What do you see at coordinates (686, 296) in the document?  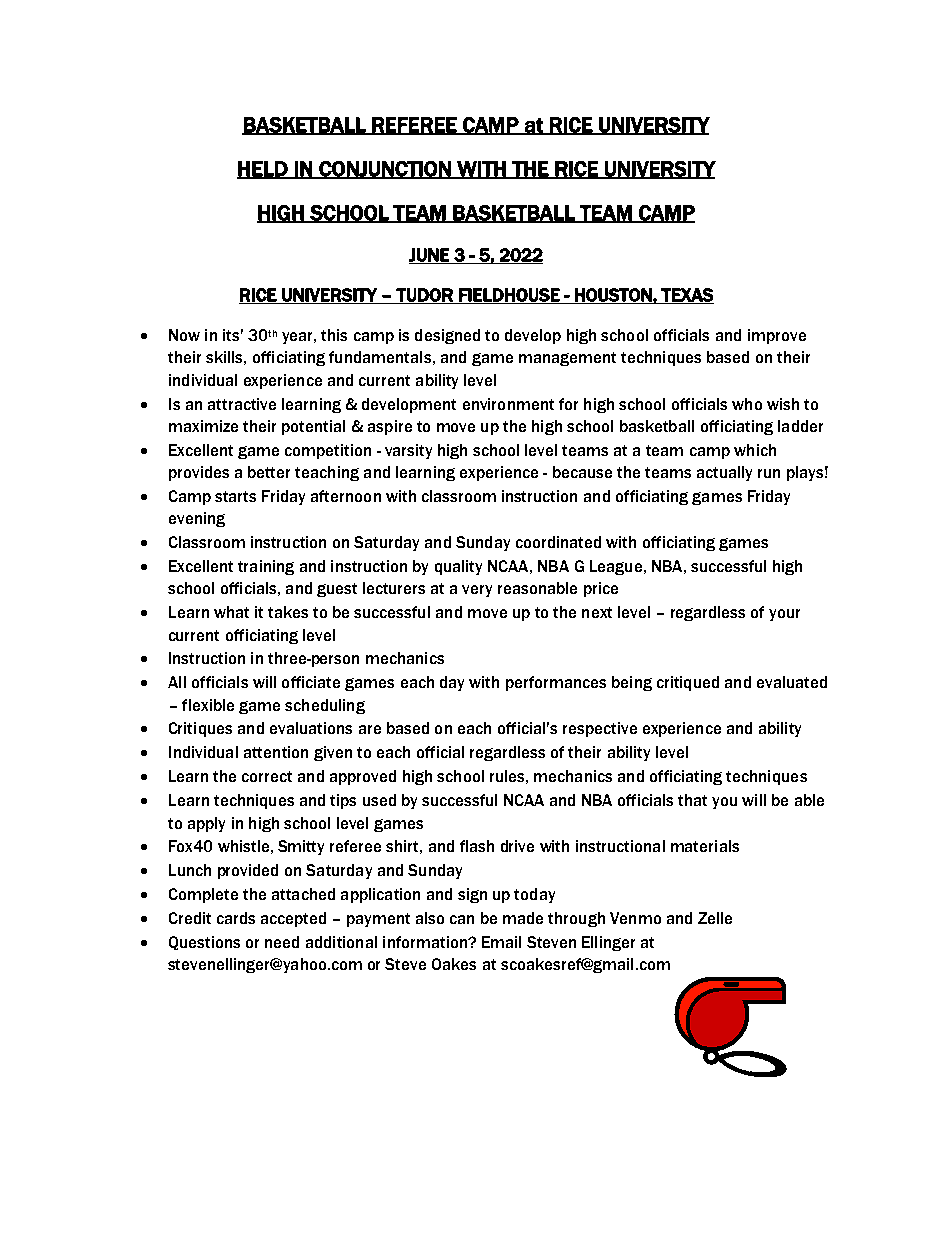 I see `TEXAS` at bounding box center [686, 296].
